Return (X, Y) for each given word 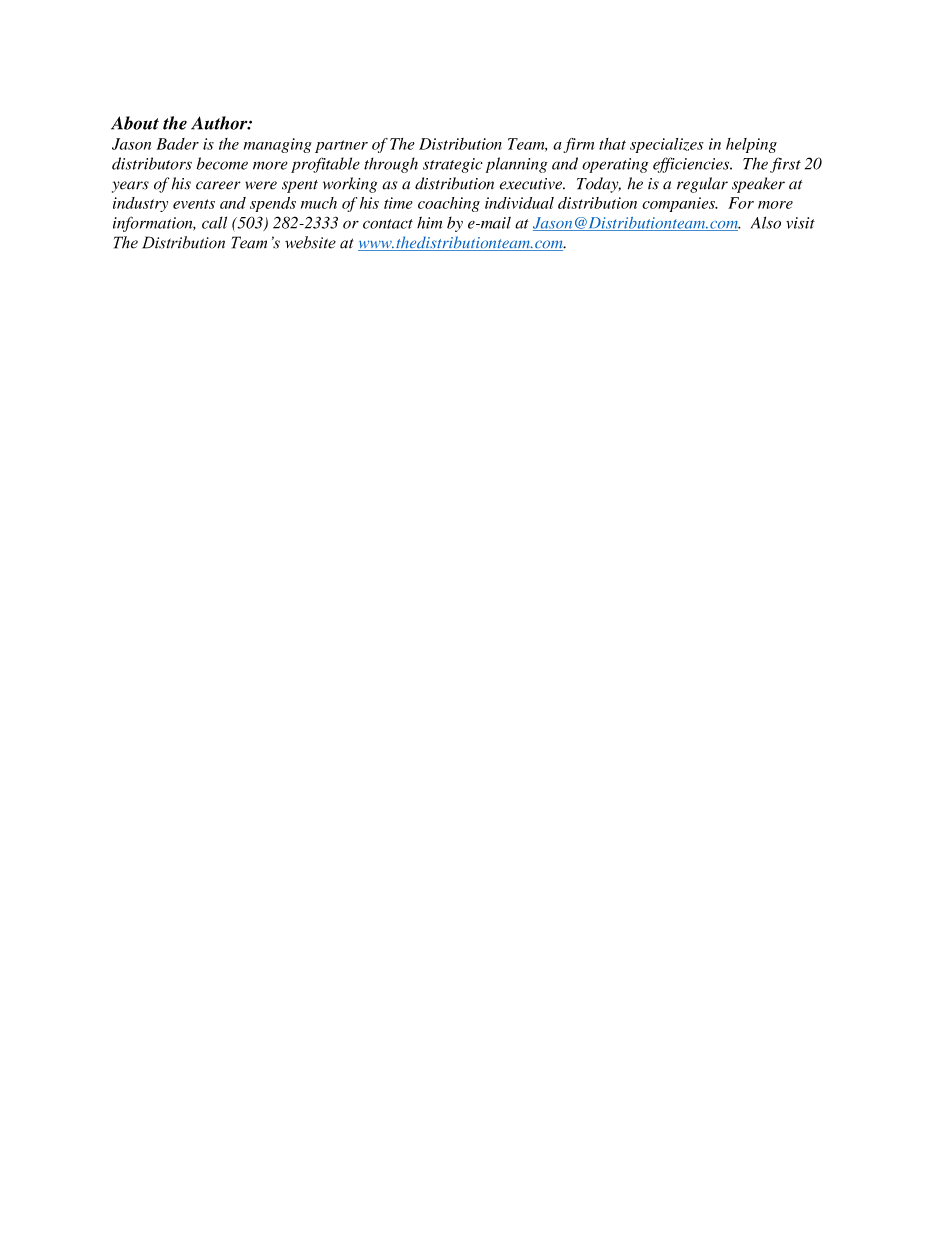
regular (702, 185)
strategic (452, 165)
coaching (449, 204)
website (310, 242)
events (194, 204)
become (222, 163)
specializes (667, 145)
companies (679, 204)
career (218, 185)
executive (532, 184)
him (429, 223)
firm (578, 145)
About (135, 123)
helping (751, 145)
